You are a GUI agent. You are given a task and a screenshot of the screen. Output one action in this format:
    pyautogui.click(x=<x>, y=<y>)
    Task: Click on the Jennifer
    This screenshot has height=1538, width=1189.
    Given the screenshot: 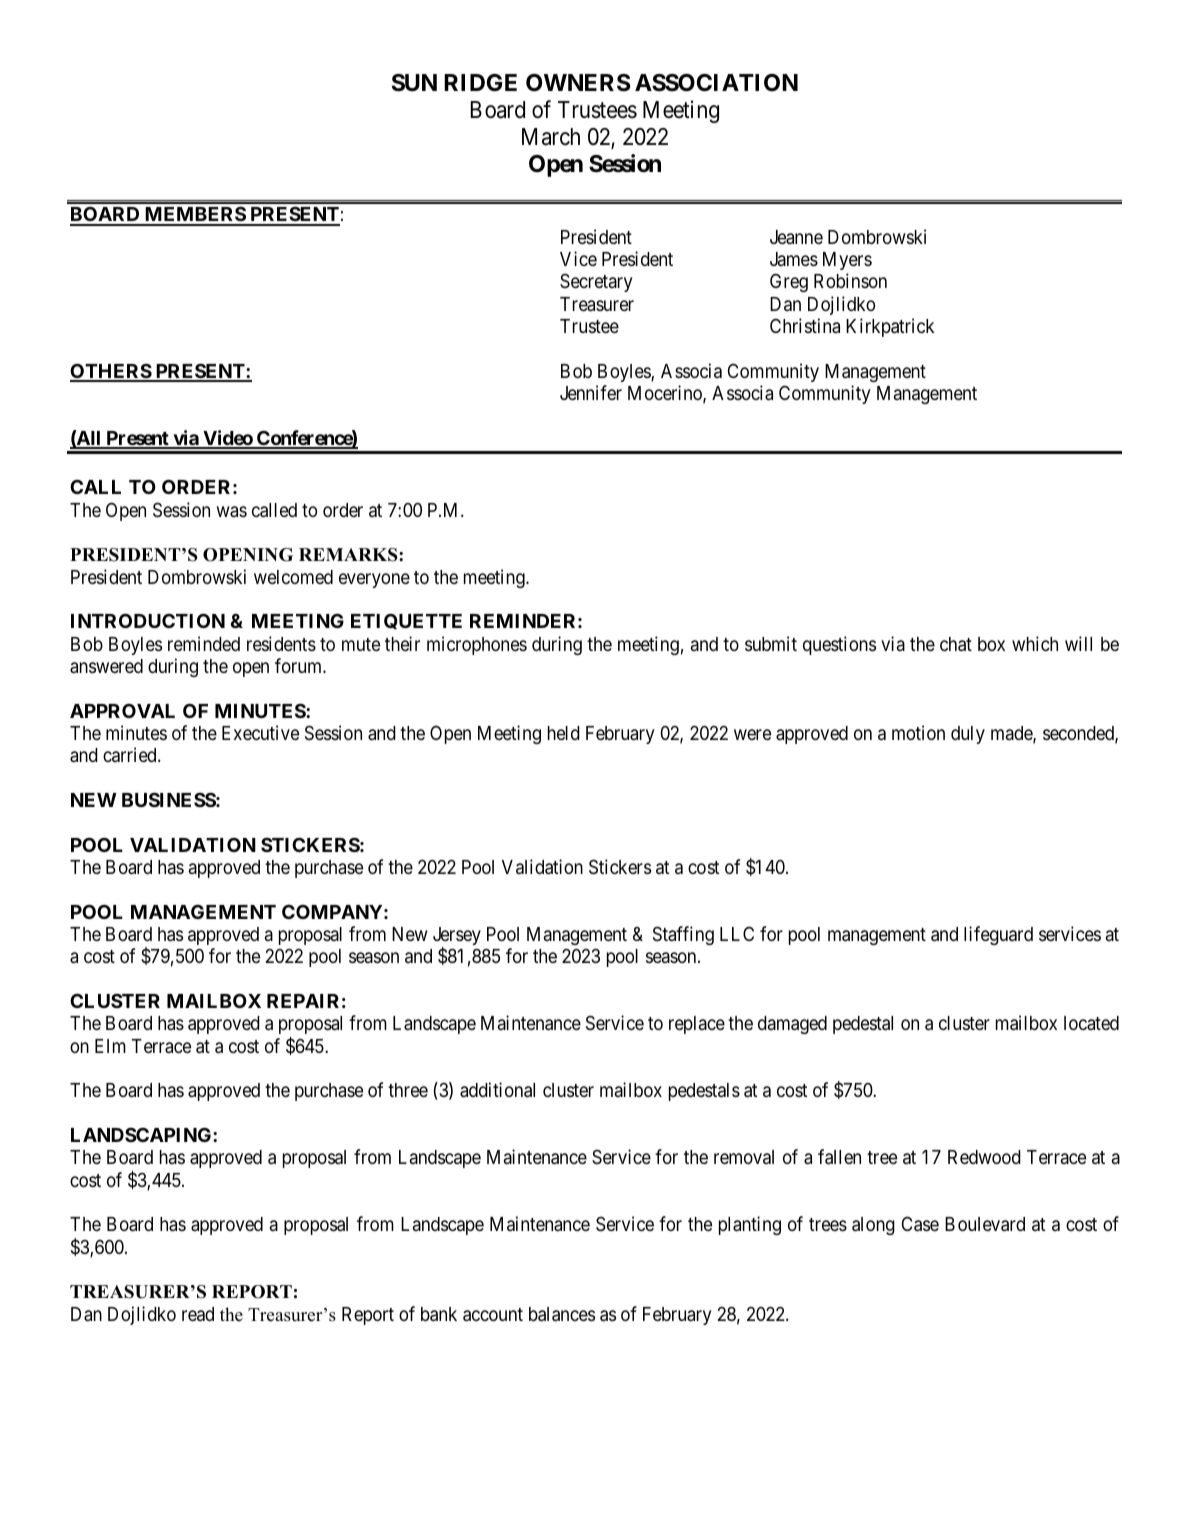 What is the action you would take?
    pyautogui.click(x=591, y=392)
